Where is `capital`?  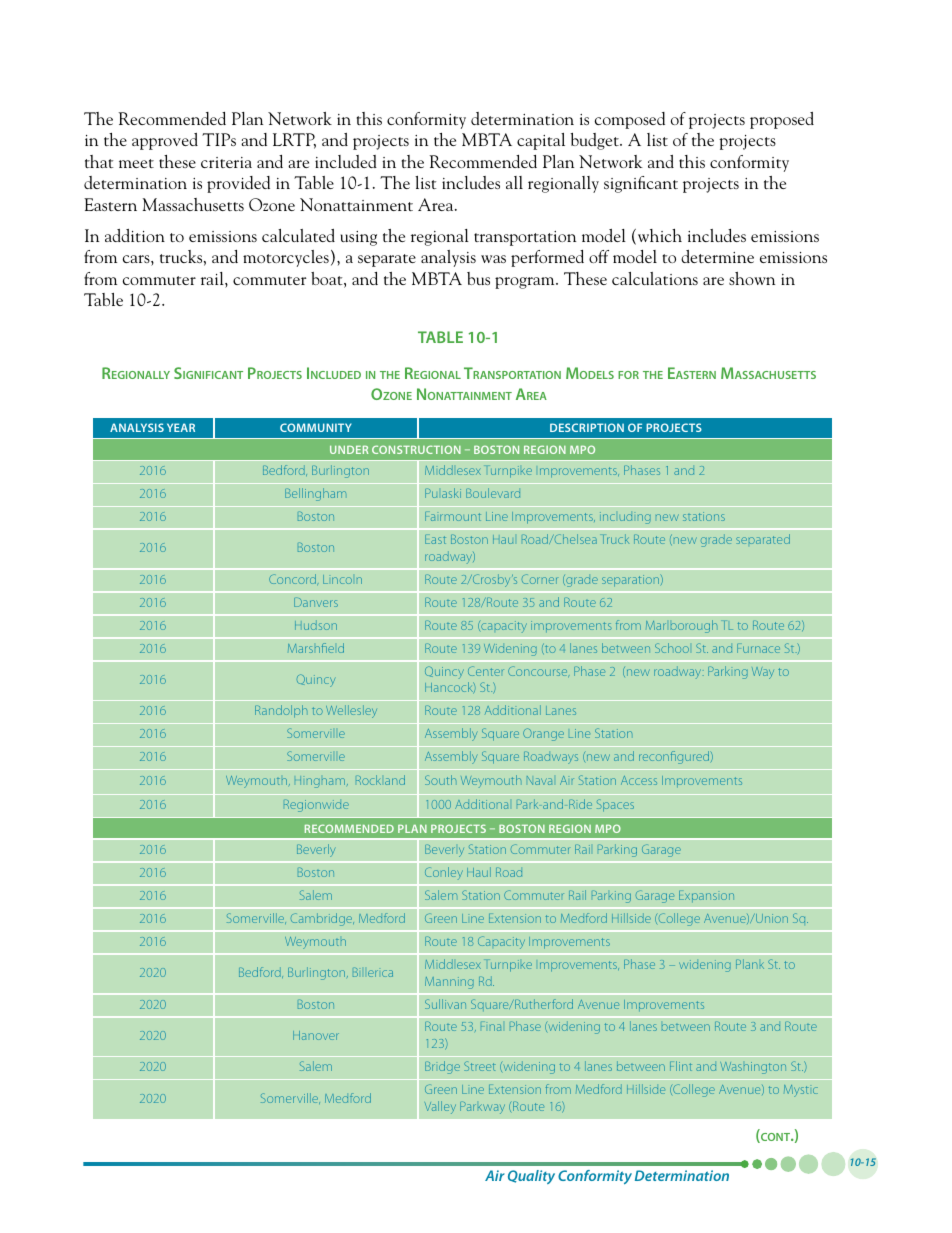 capital is located at coordinates (541, 141).
